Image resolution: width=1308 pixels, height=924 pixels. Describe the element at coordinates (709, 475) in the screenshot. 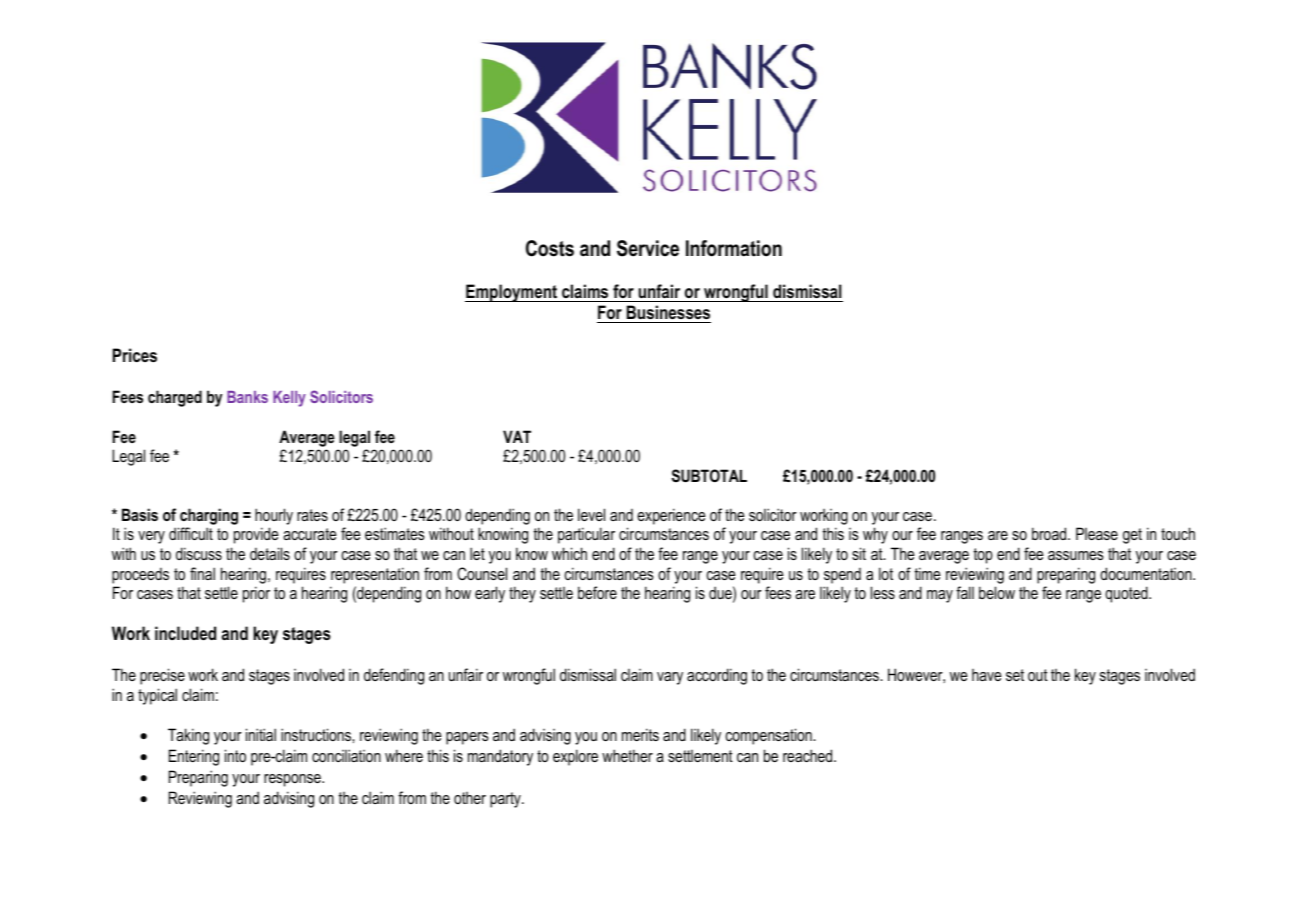

I see `SUBTOTAL` at that location.
